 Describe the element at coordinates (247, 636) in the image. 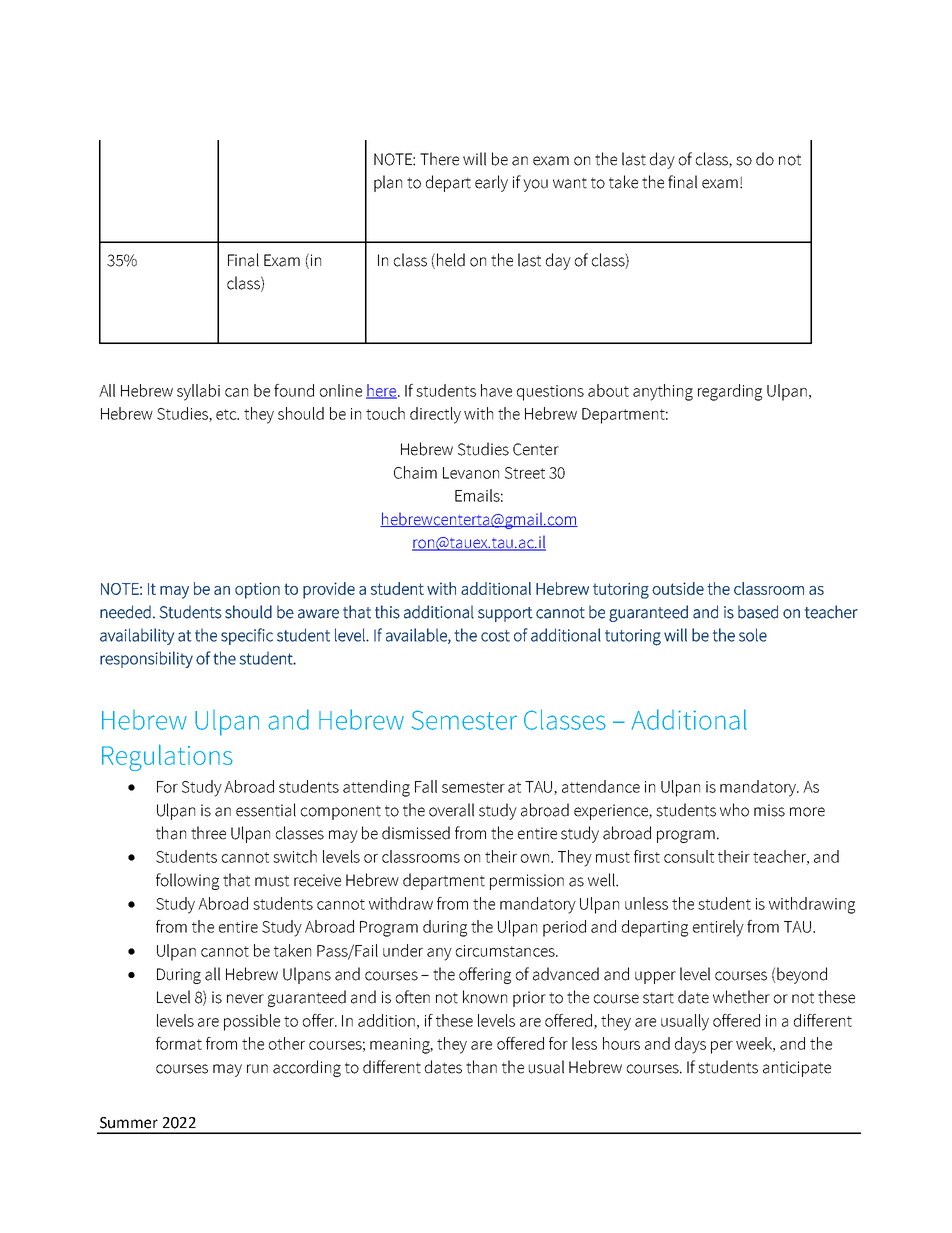

I see `specific` at that location.
